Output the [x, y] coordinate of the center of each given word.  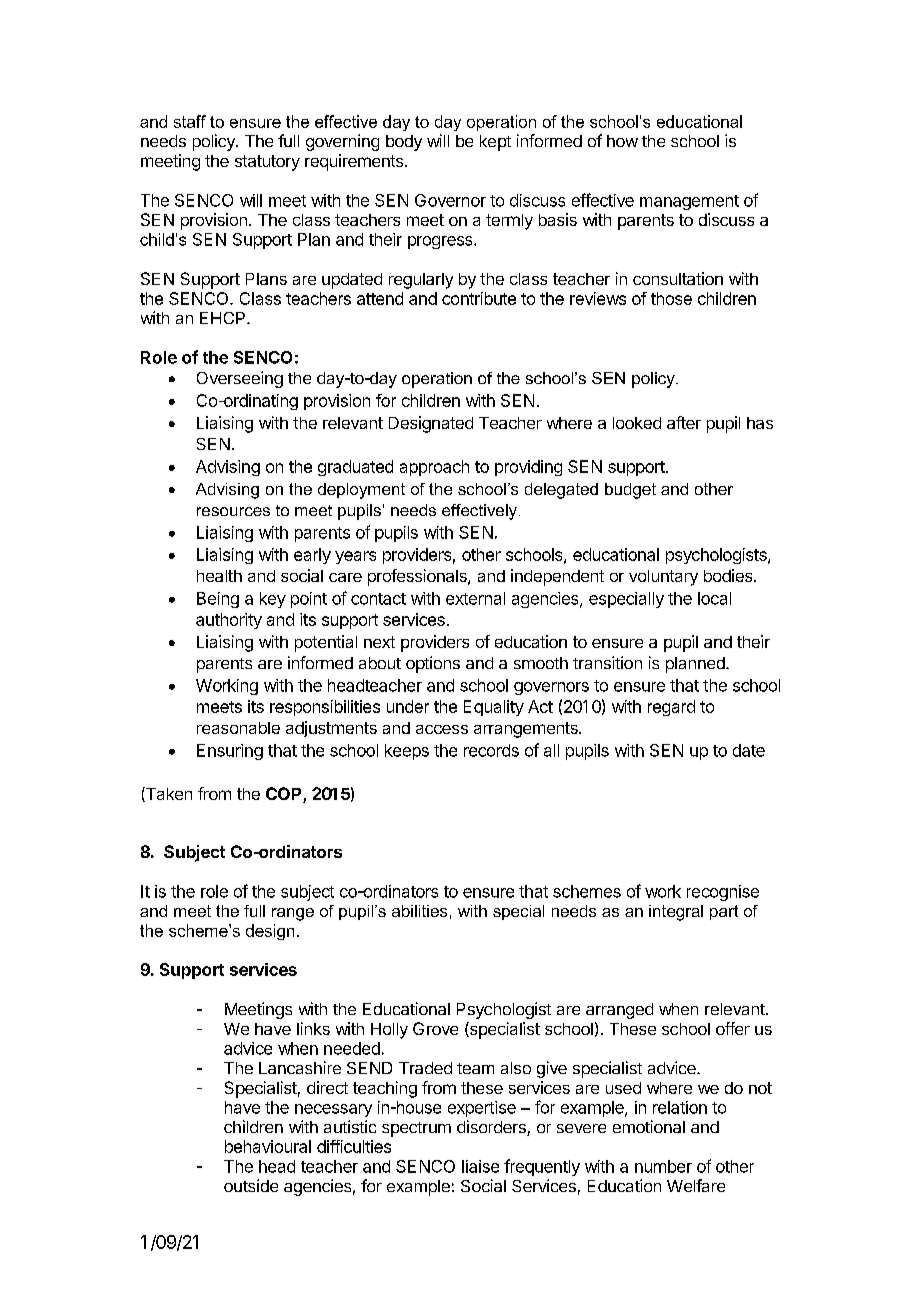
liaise [480, 1166]
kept [495, 143]
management [689, 202]
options [433, 664]
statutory [267, 163]
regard [671, 708]
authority [229, 621]
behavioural [268, 1146]
